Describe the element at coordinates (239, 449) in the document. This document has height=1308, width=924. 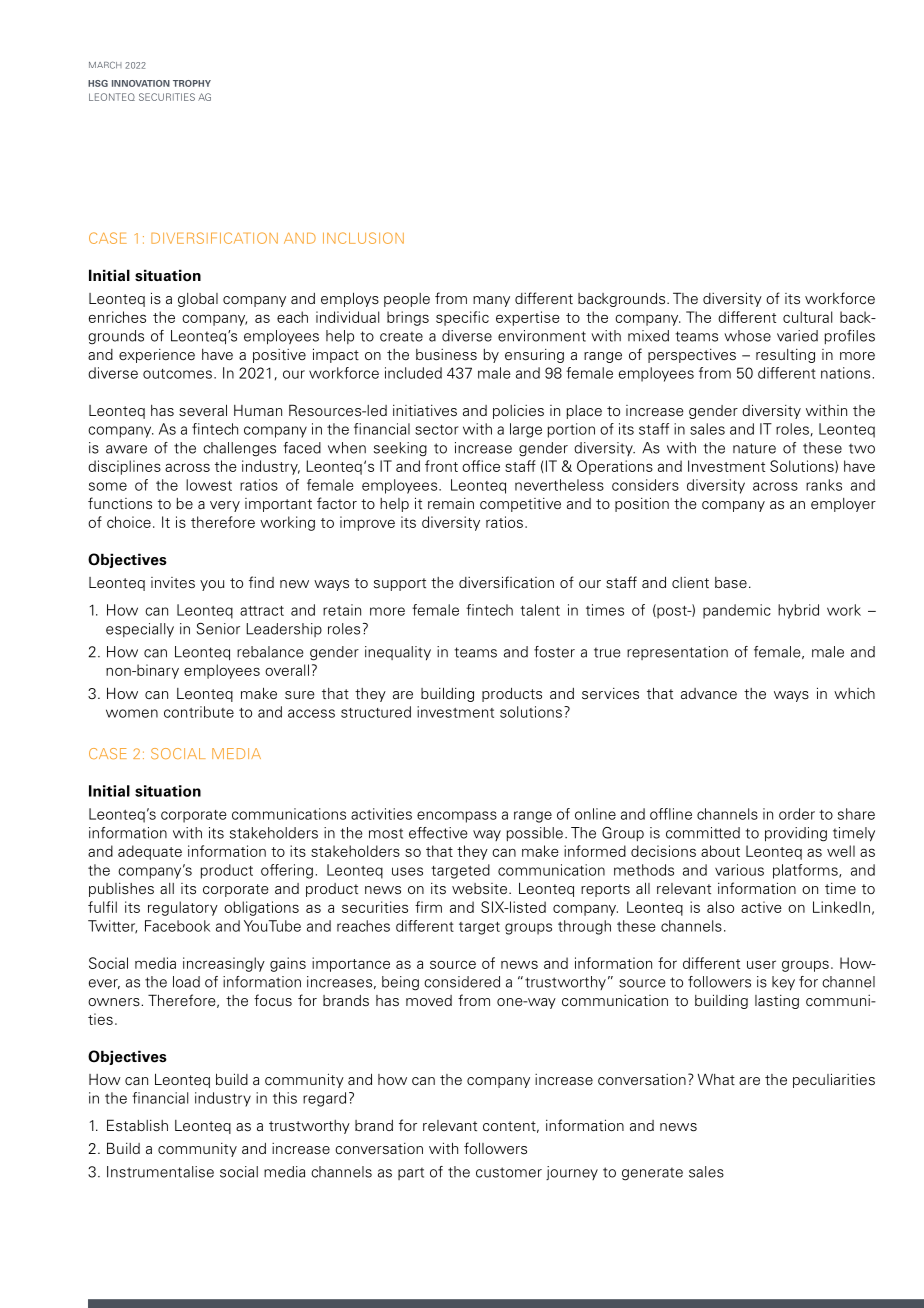
I see `challenges` at that location.
